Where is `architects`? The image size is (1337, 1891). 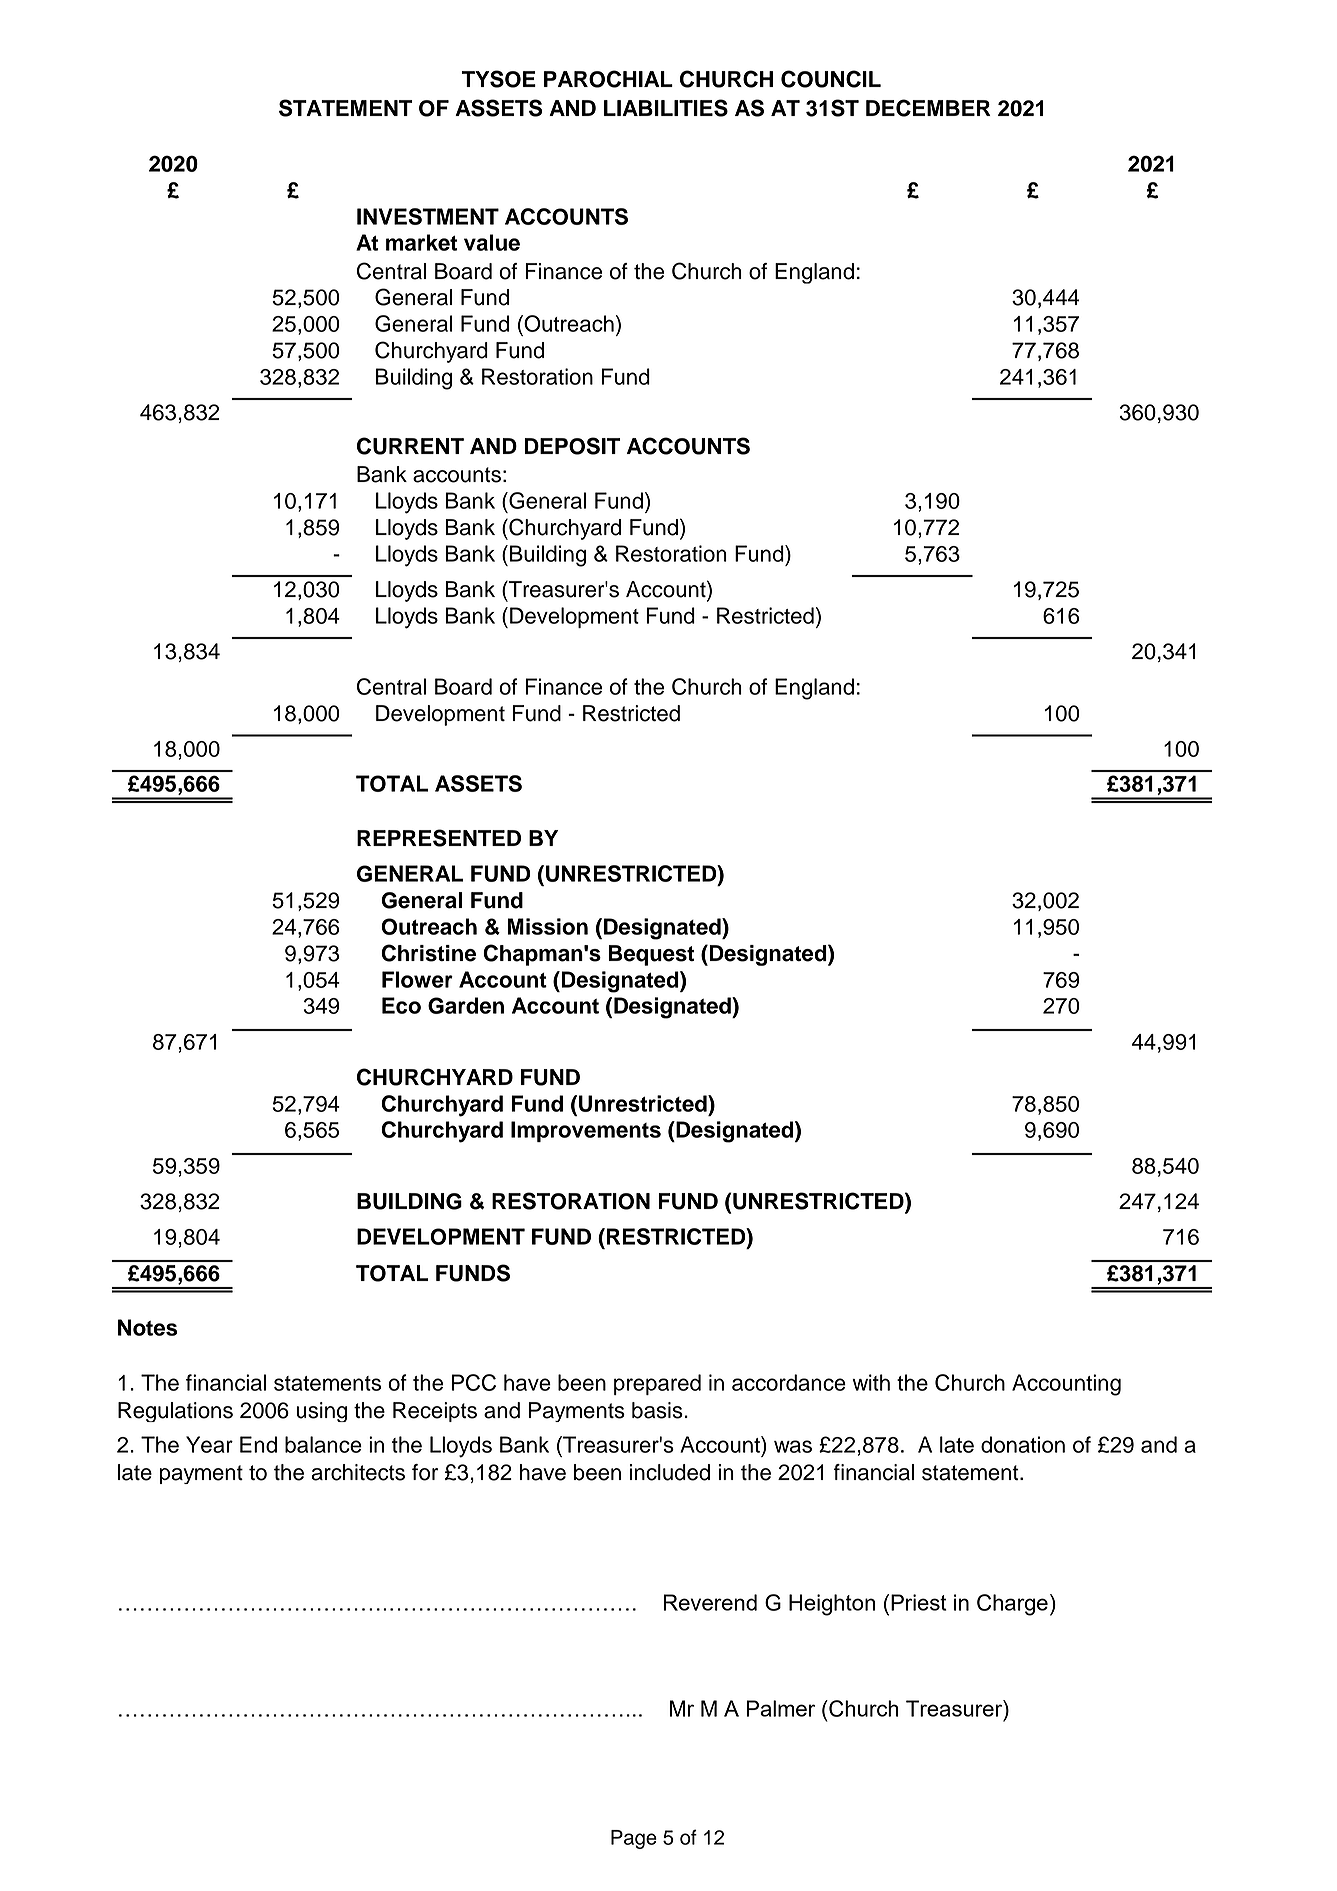 architects is located at coordinates (358, 1472).
